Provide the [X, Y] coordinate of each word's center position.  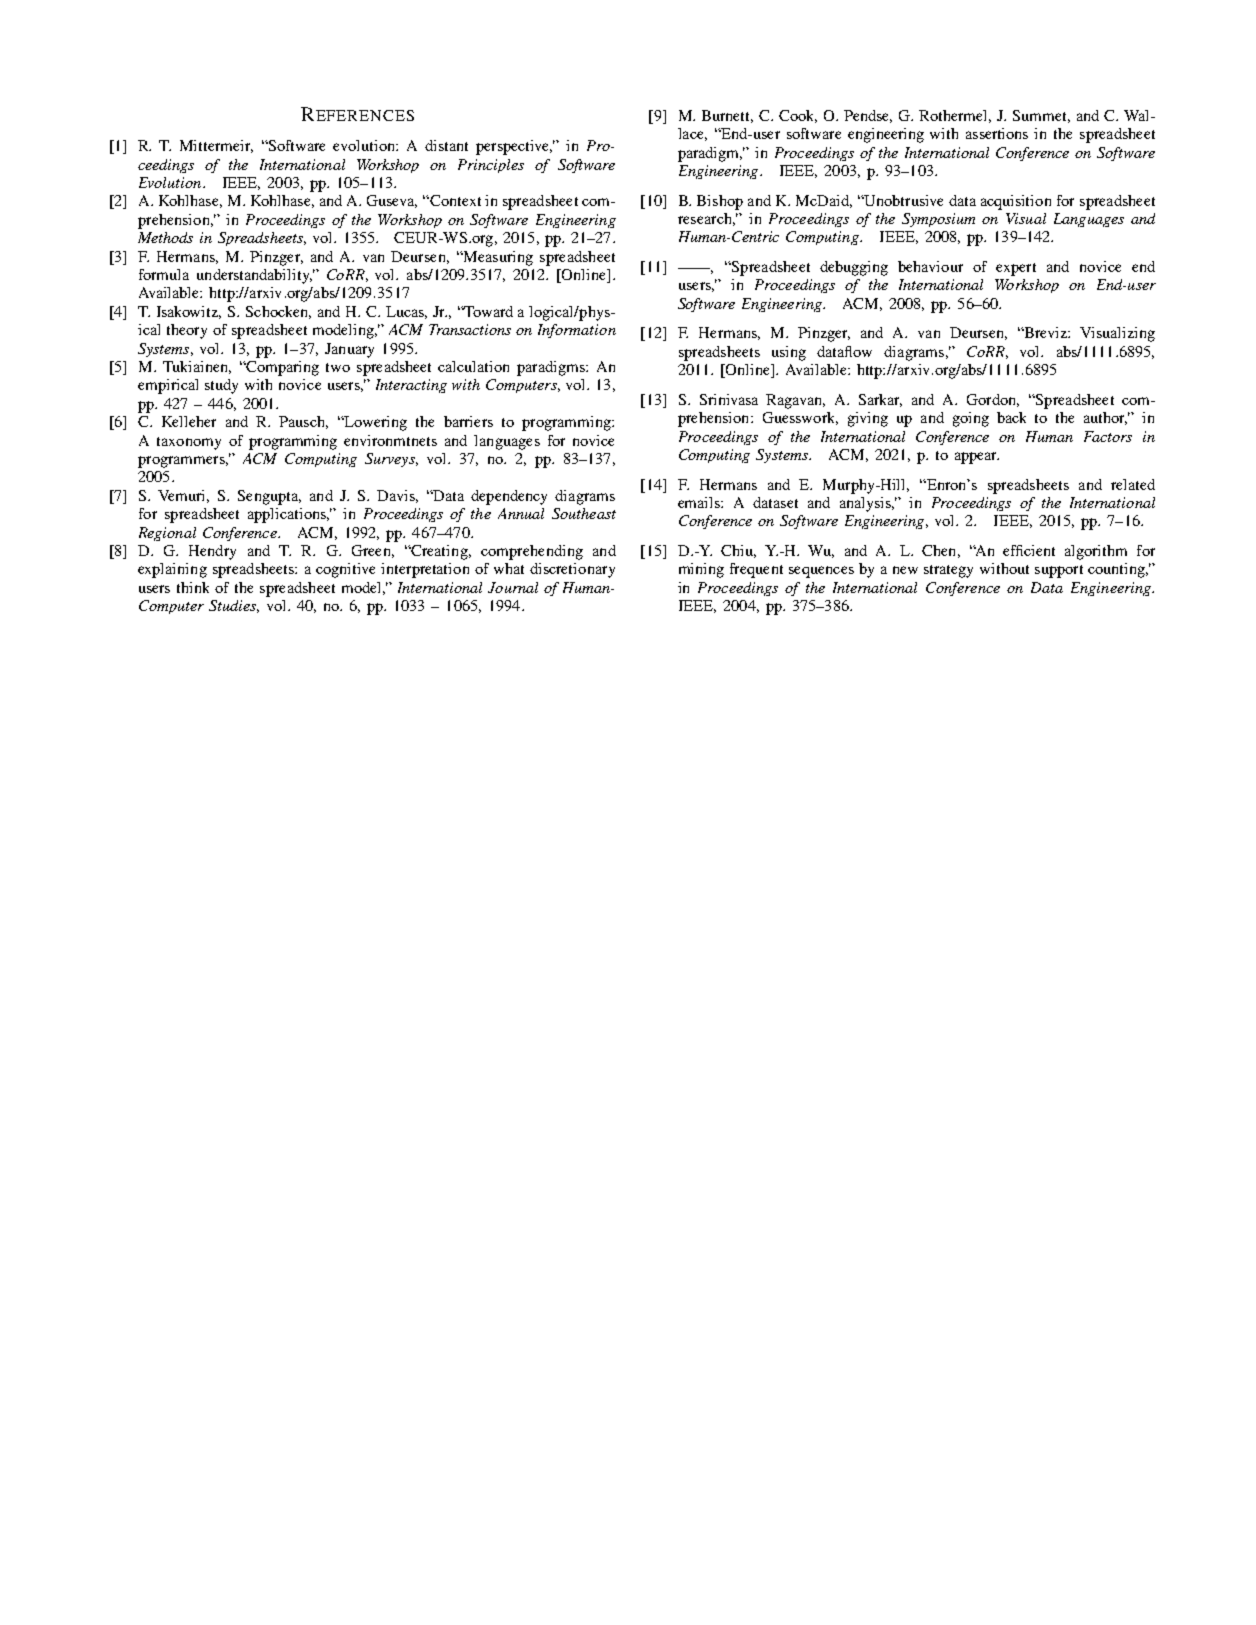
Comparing [281, 368]
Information [577, 331]
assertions [997, 133]
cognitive [345, 570]
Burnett [727, 116]
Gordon [993, 400]
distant [446, 145]
